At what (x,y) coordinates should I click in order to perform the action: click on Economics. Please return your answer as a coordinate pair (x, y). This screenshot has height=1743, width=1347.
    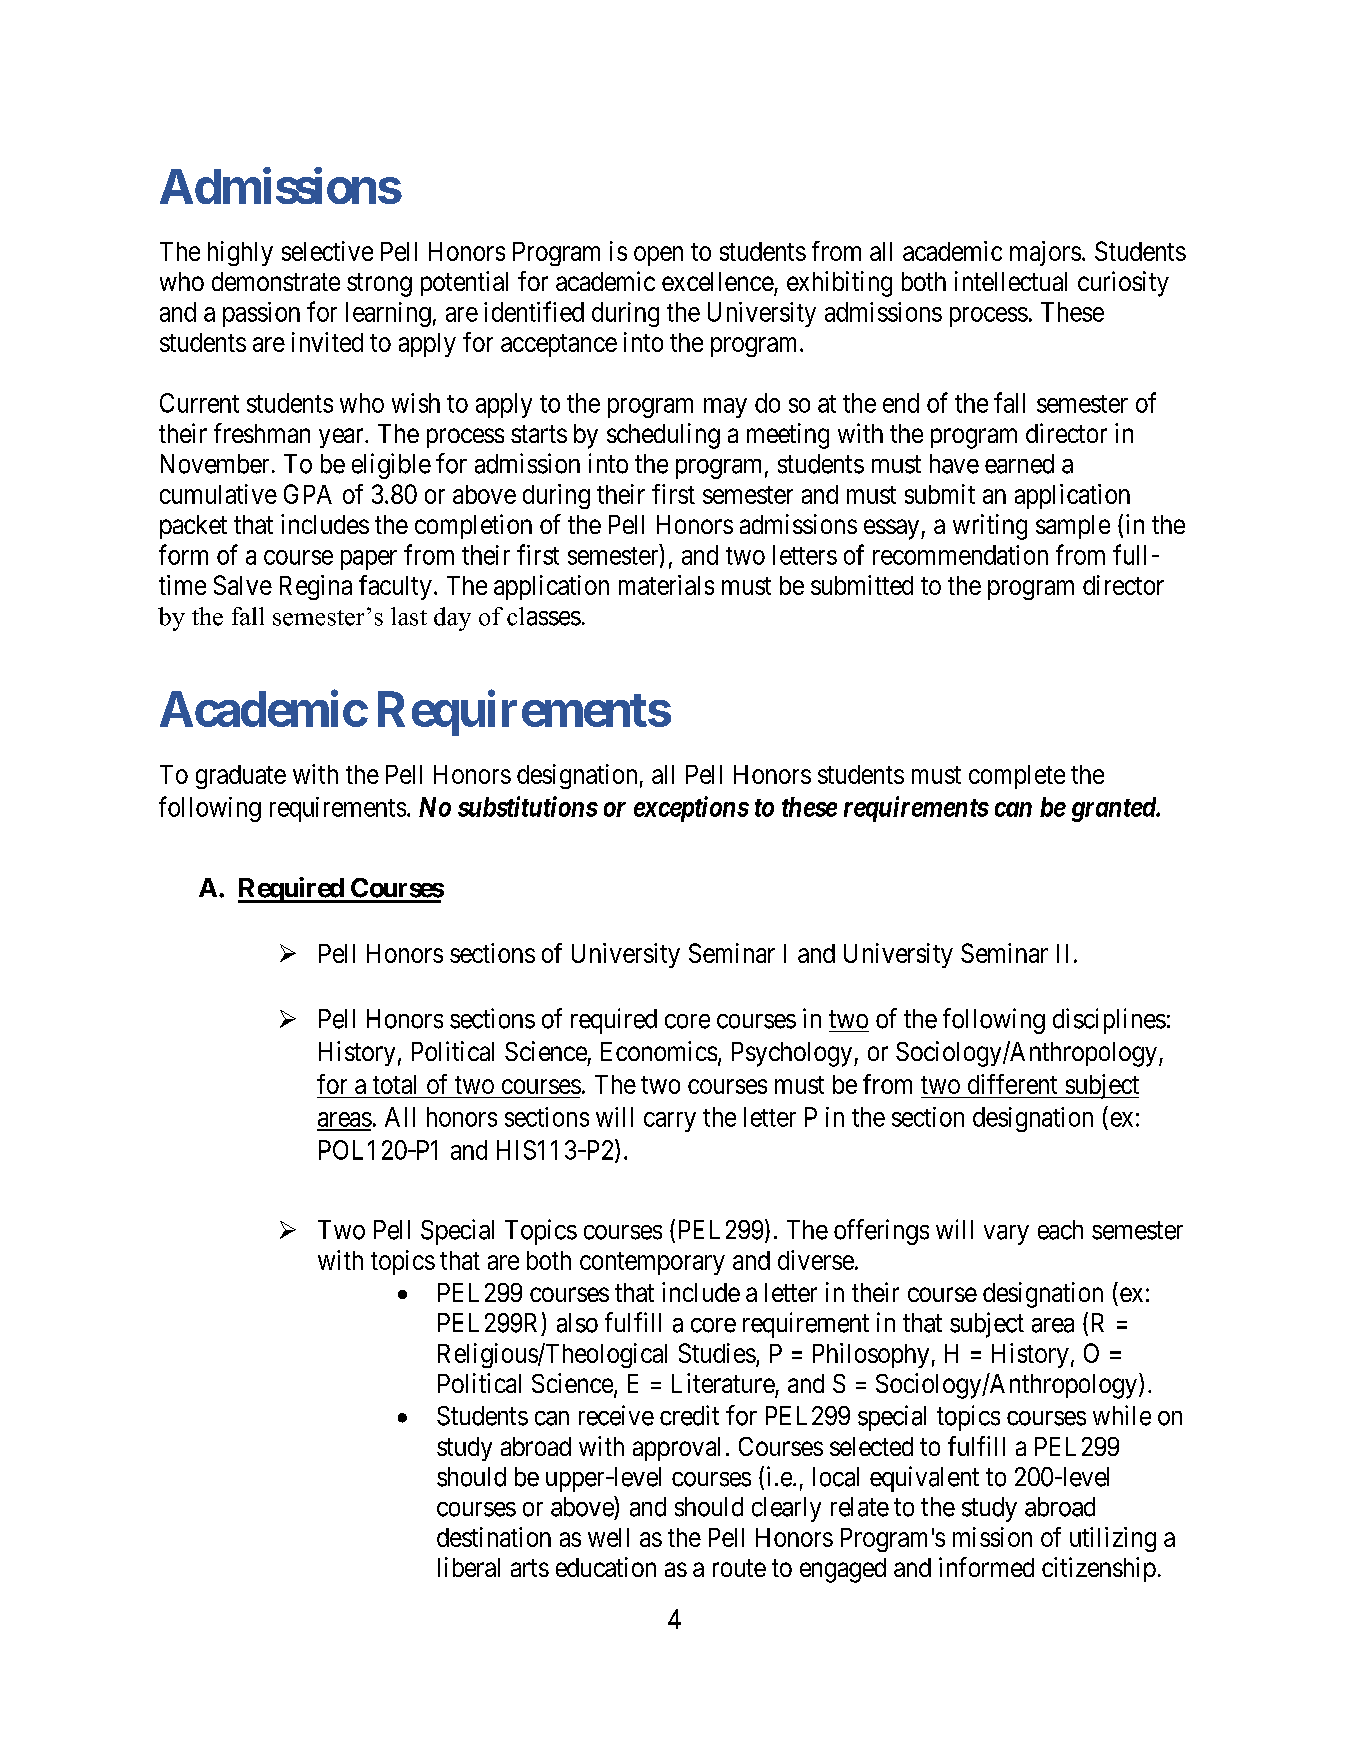
    Looking at the image, I should click on (659, 1051).
